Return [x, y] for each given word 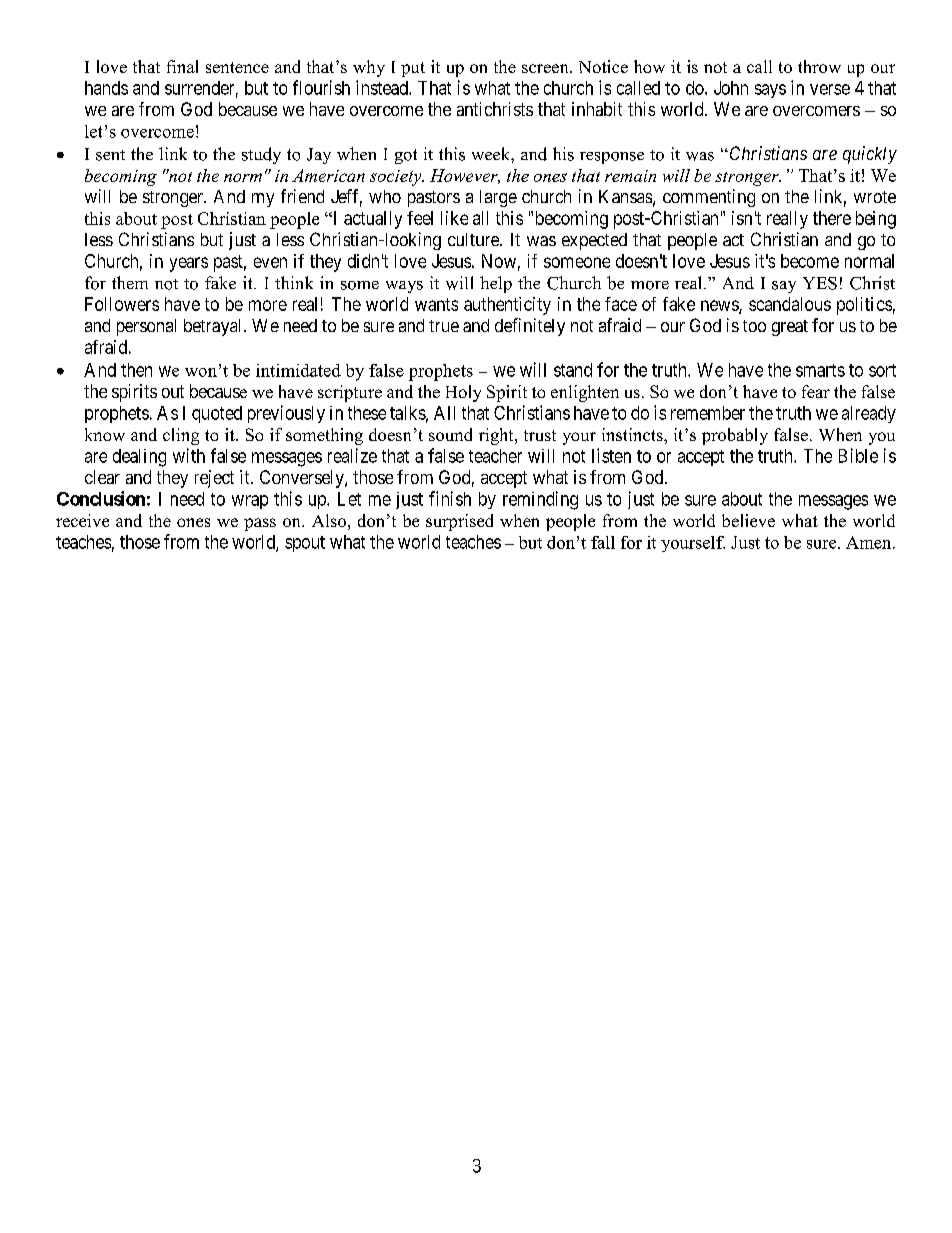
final [182, 66]
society [397, 178]
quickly [870, 155]
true [444, 326]
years [189, 264]
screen [546, 68]
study [261, 155]
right [497, 436]
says [770, 91]
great [790, 328]
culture [474, 239]
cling [181, 436]
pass [260, 524]
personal [146, 327]
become [810, 261]
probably [735, 436]
